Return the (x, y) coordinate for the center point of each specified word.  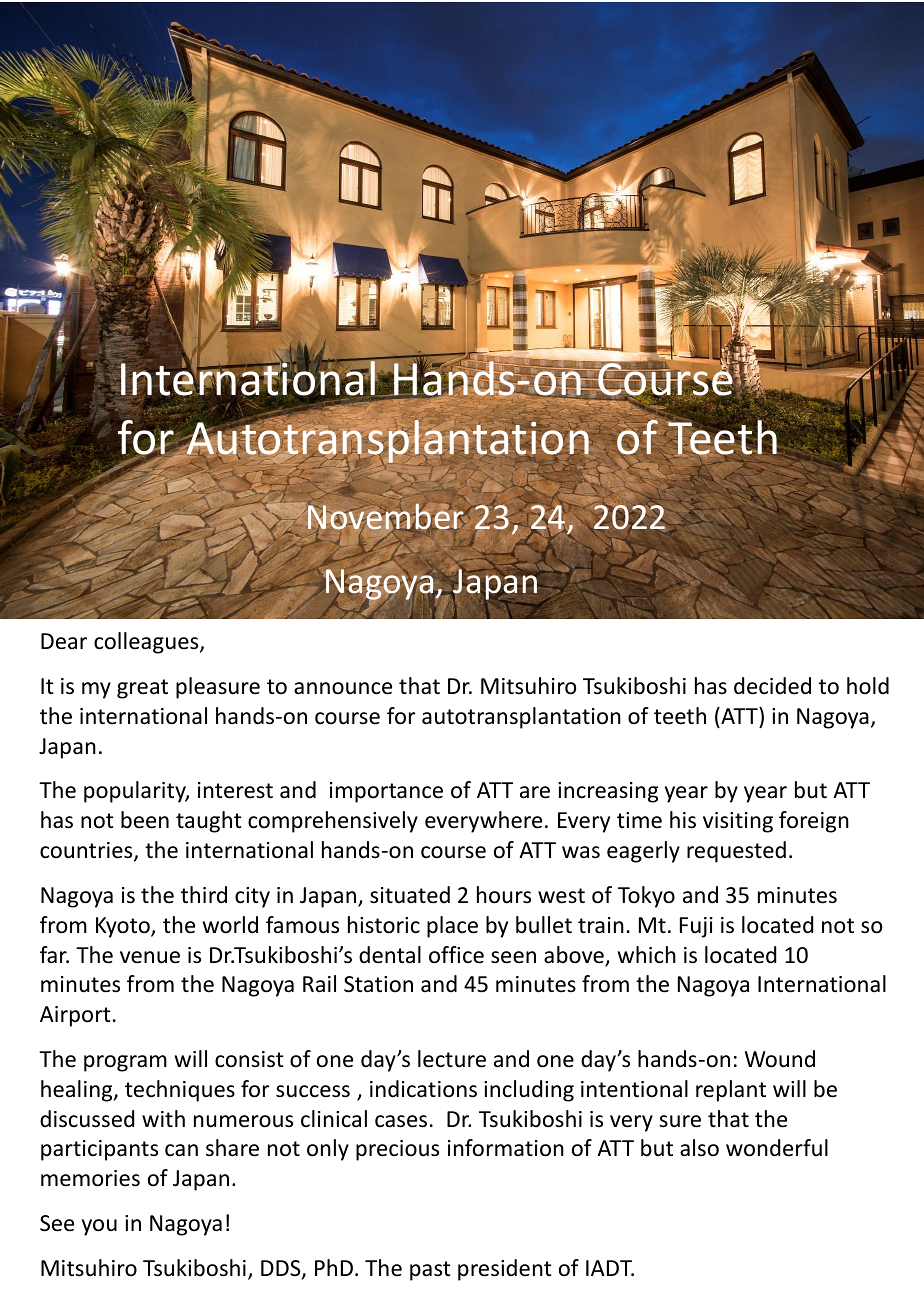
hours (504, 895)
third (204, 895)
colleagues (147, 643)
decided (772, 686)
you (99, 1227)
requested (736, 852)
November (387, 517)
